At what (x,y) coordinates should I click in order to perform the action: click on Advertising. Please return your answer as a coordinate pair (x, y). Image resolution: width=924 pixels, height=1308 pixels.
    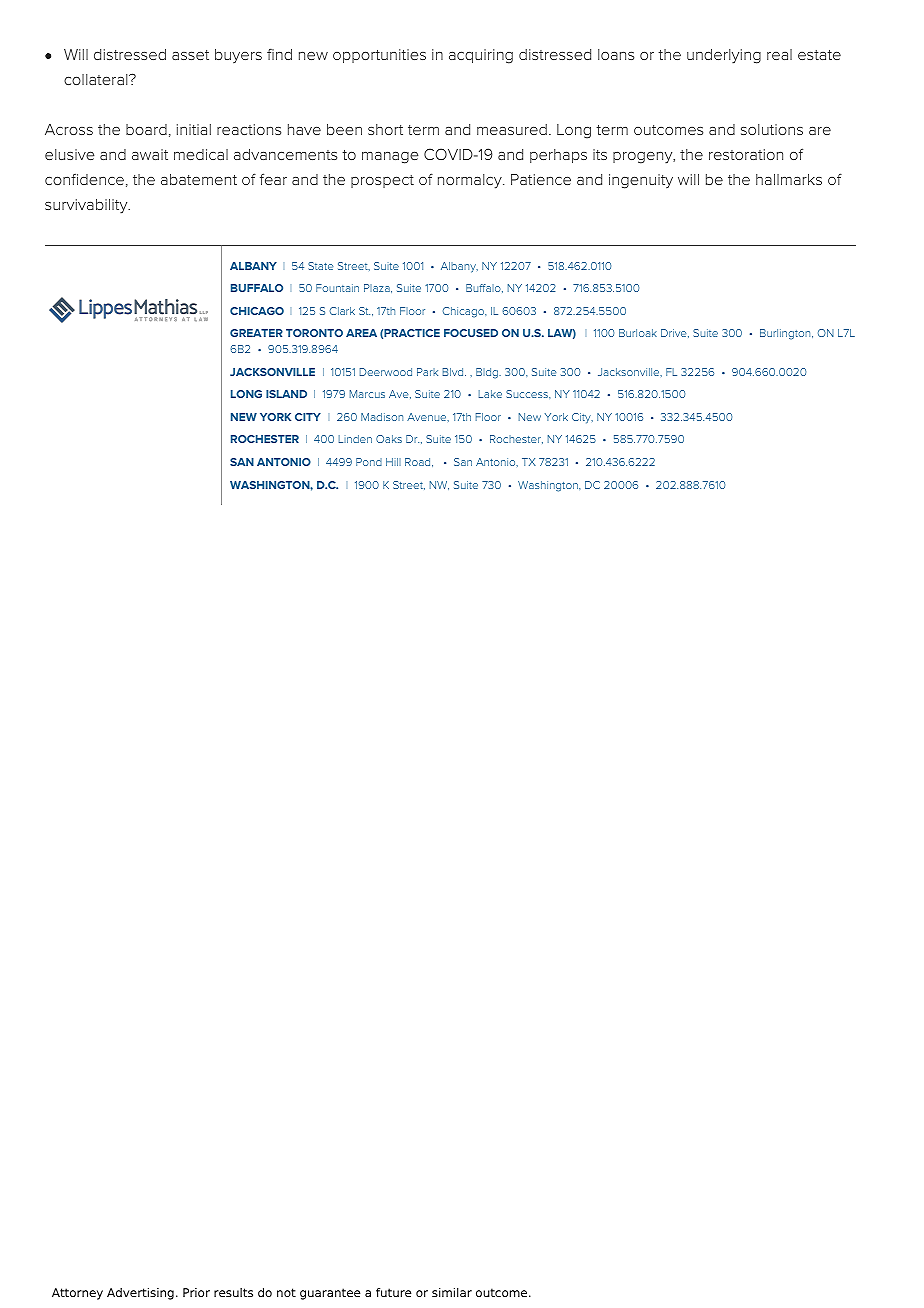
    Looking at the image, I should click on (140, 1294).
